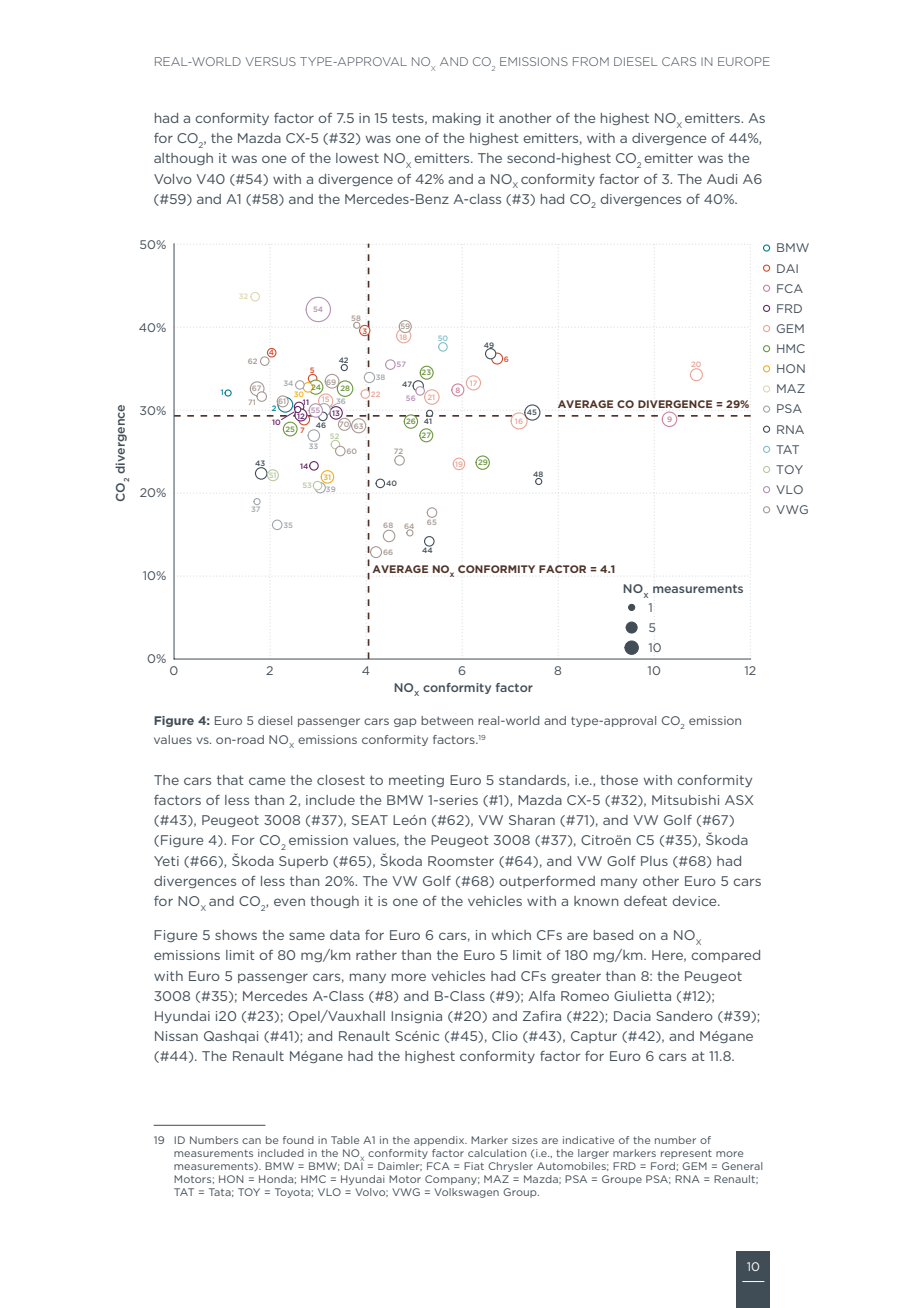 The image size is (924, 1308). What do you see at coordinates (619, 780) in the screenshot?
I see `those` at bounding box center [619, 780].
